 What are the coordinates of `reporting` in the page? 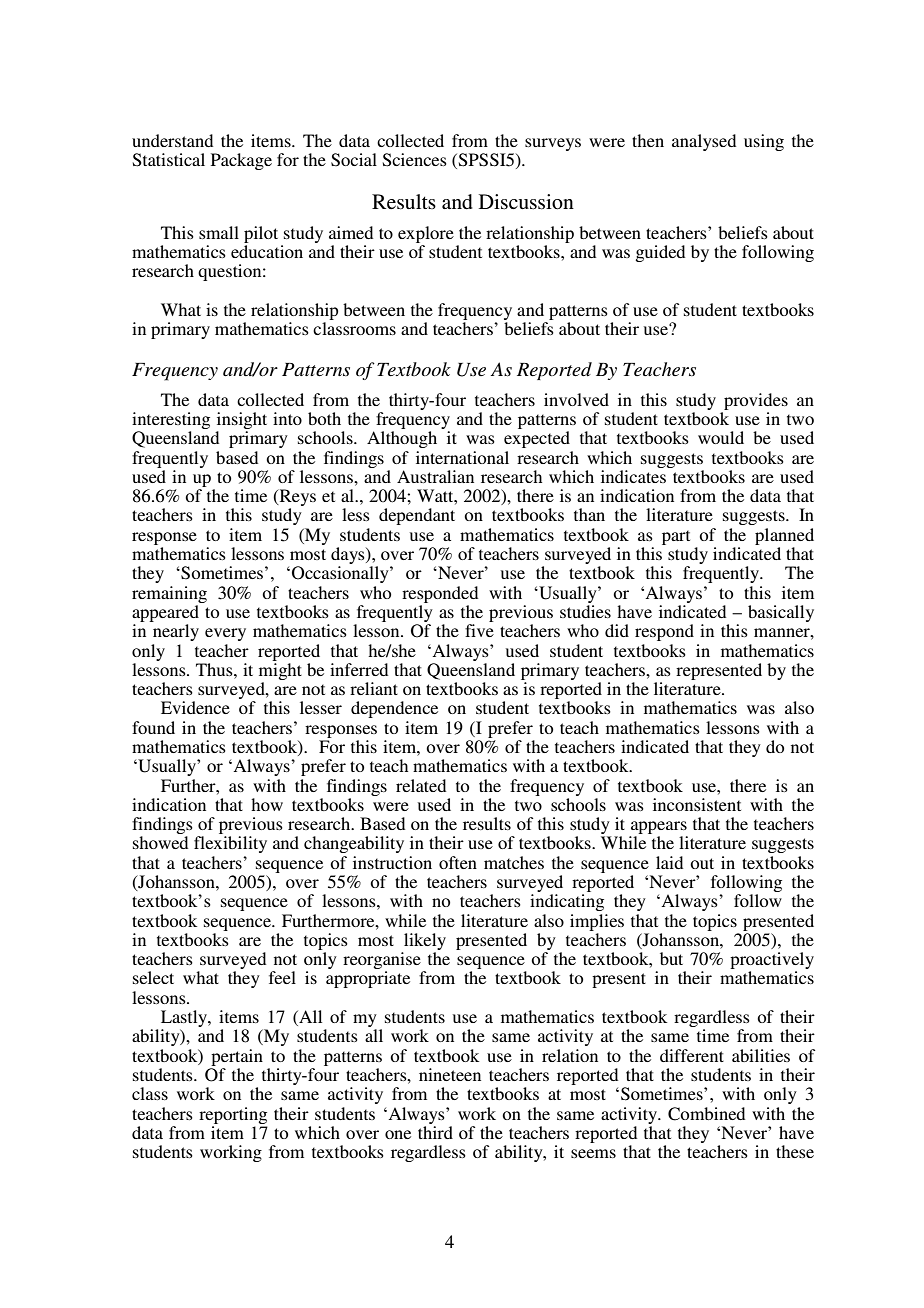 It's located at (233, 1115).
